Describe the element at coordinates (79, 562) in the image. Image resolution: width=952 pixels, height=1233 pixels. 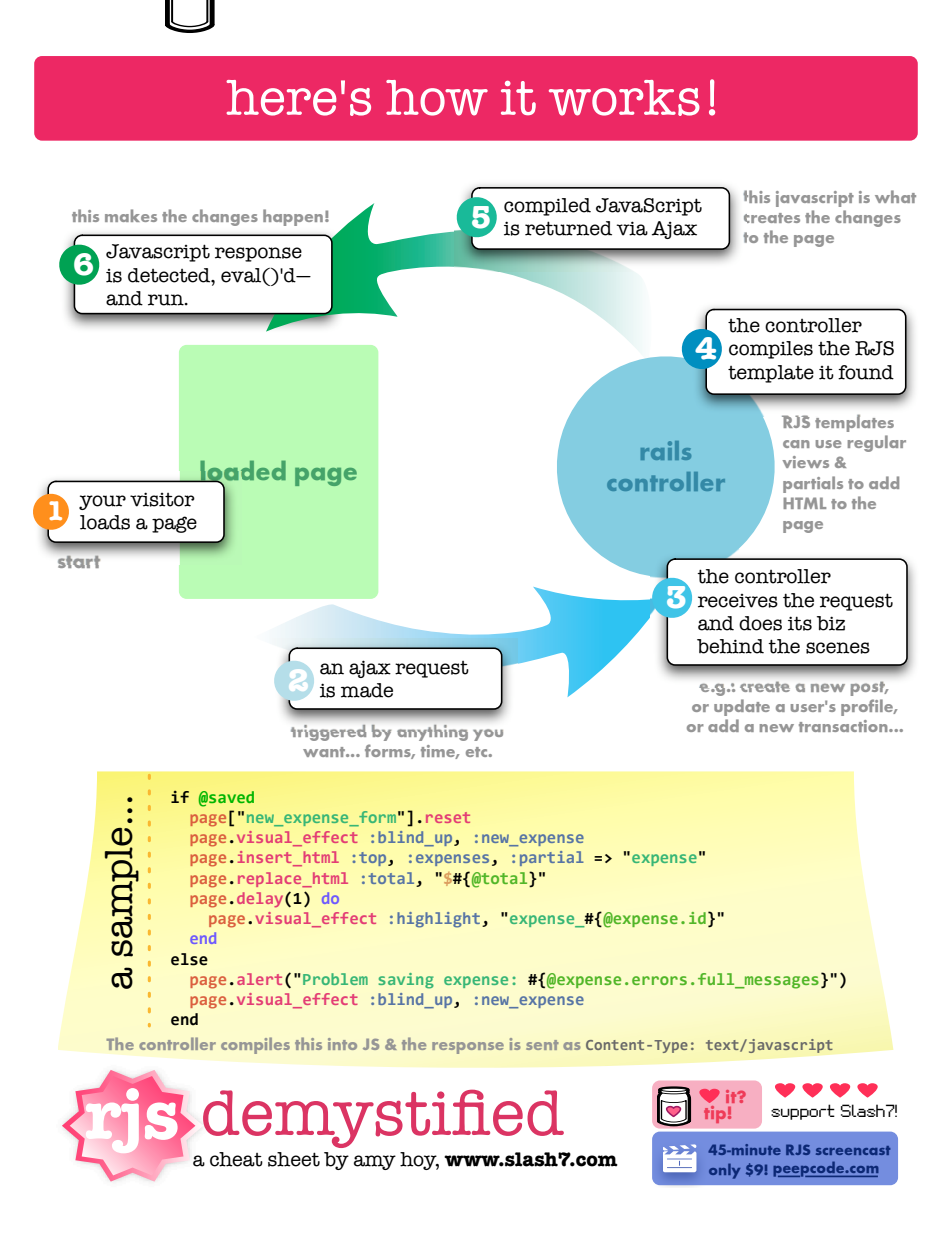
I see `start` at that location.
